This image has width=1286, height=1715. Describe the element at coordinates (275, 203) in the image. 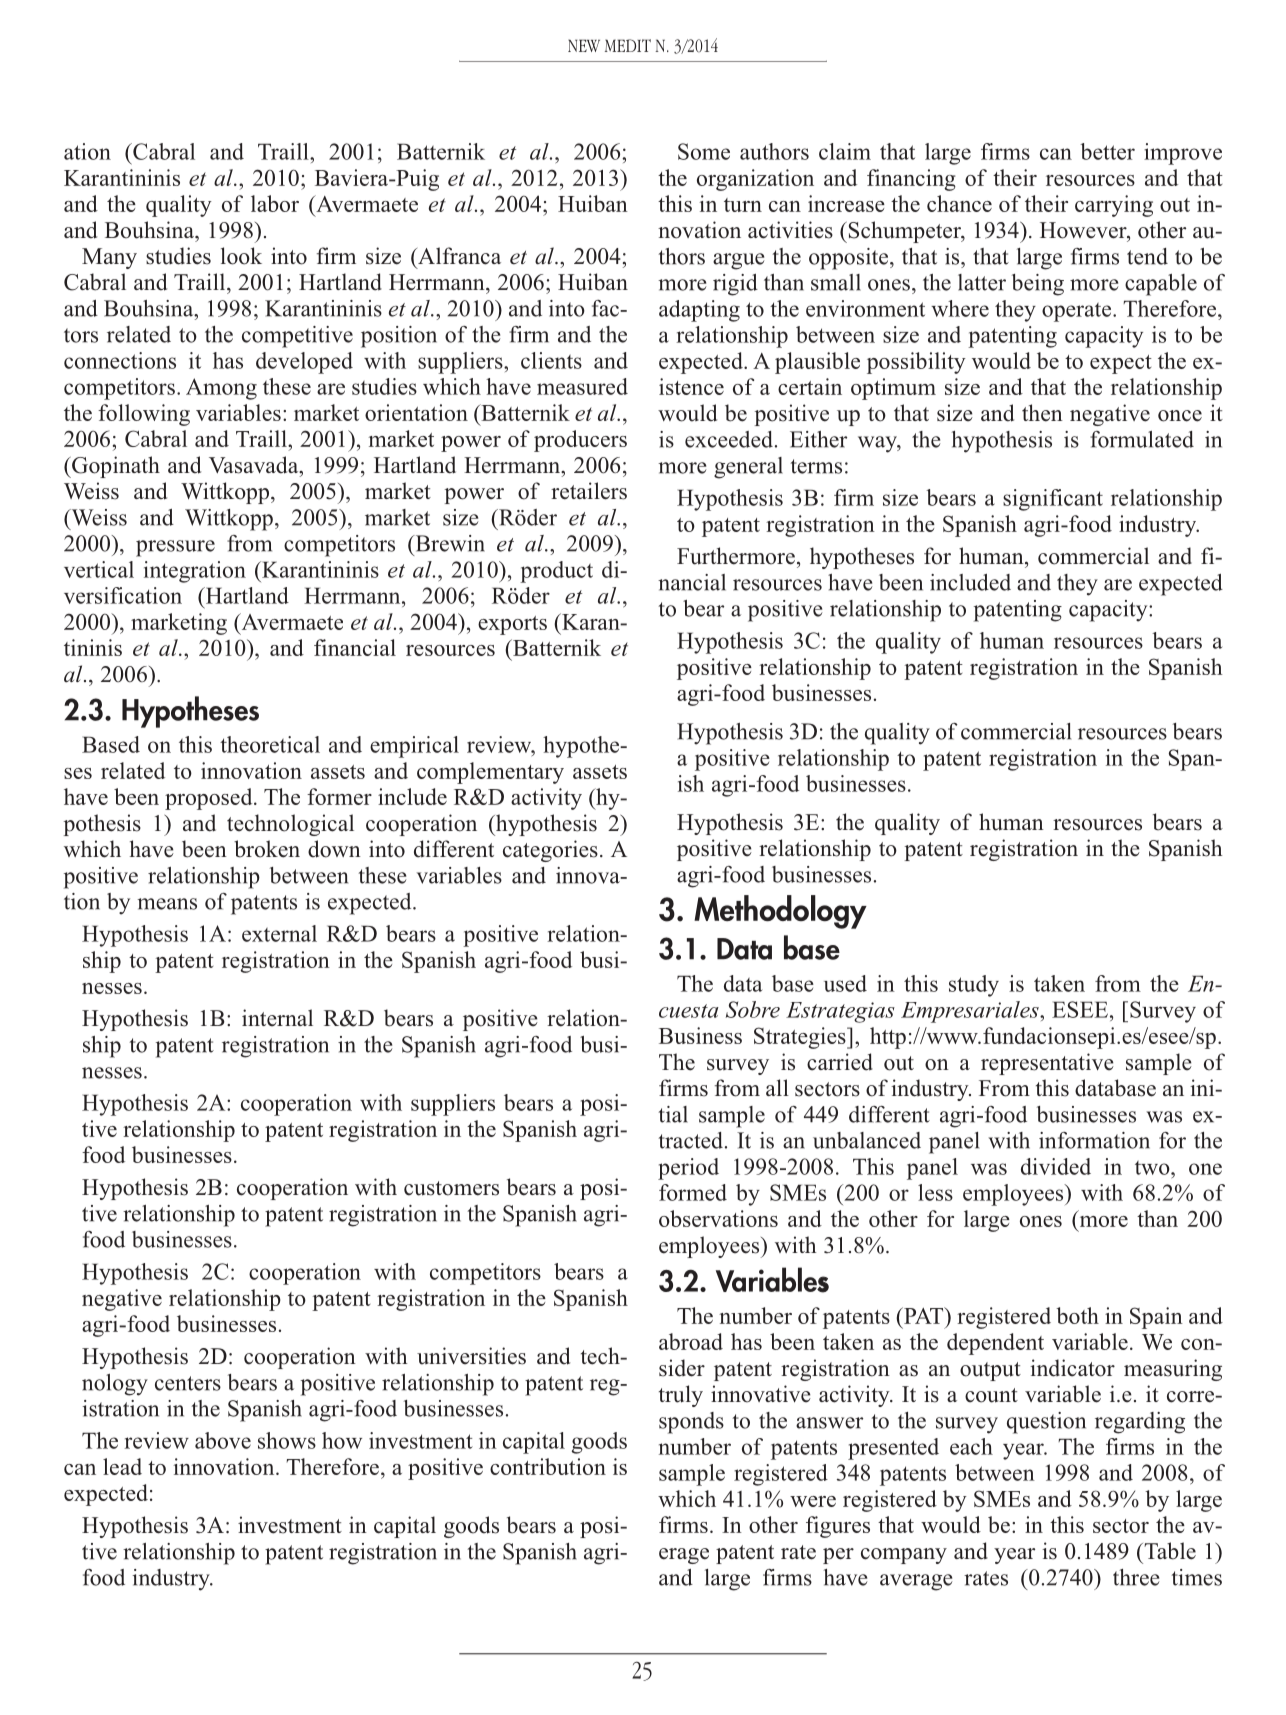

I see `labor` at that location.
